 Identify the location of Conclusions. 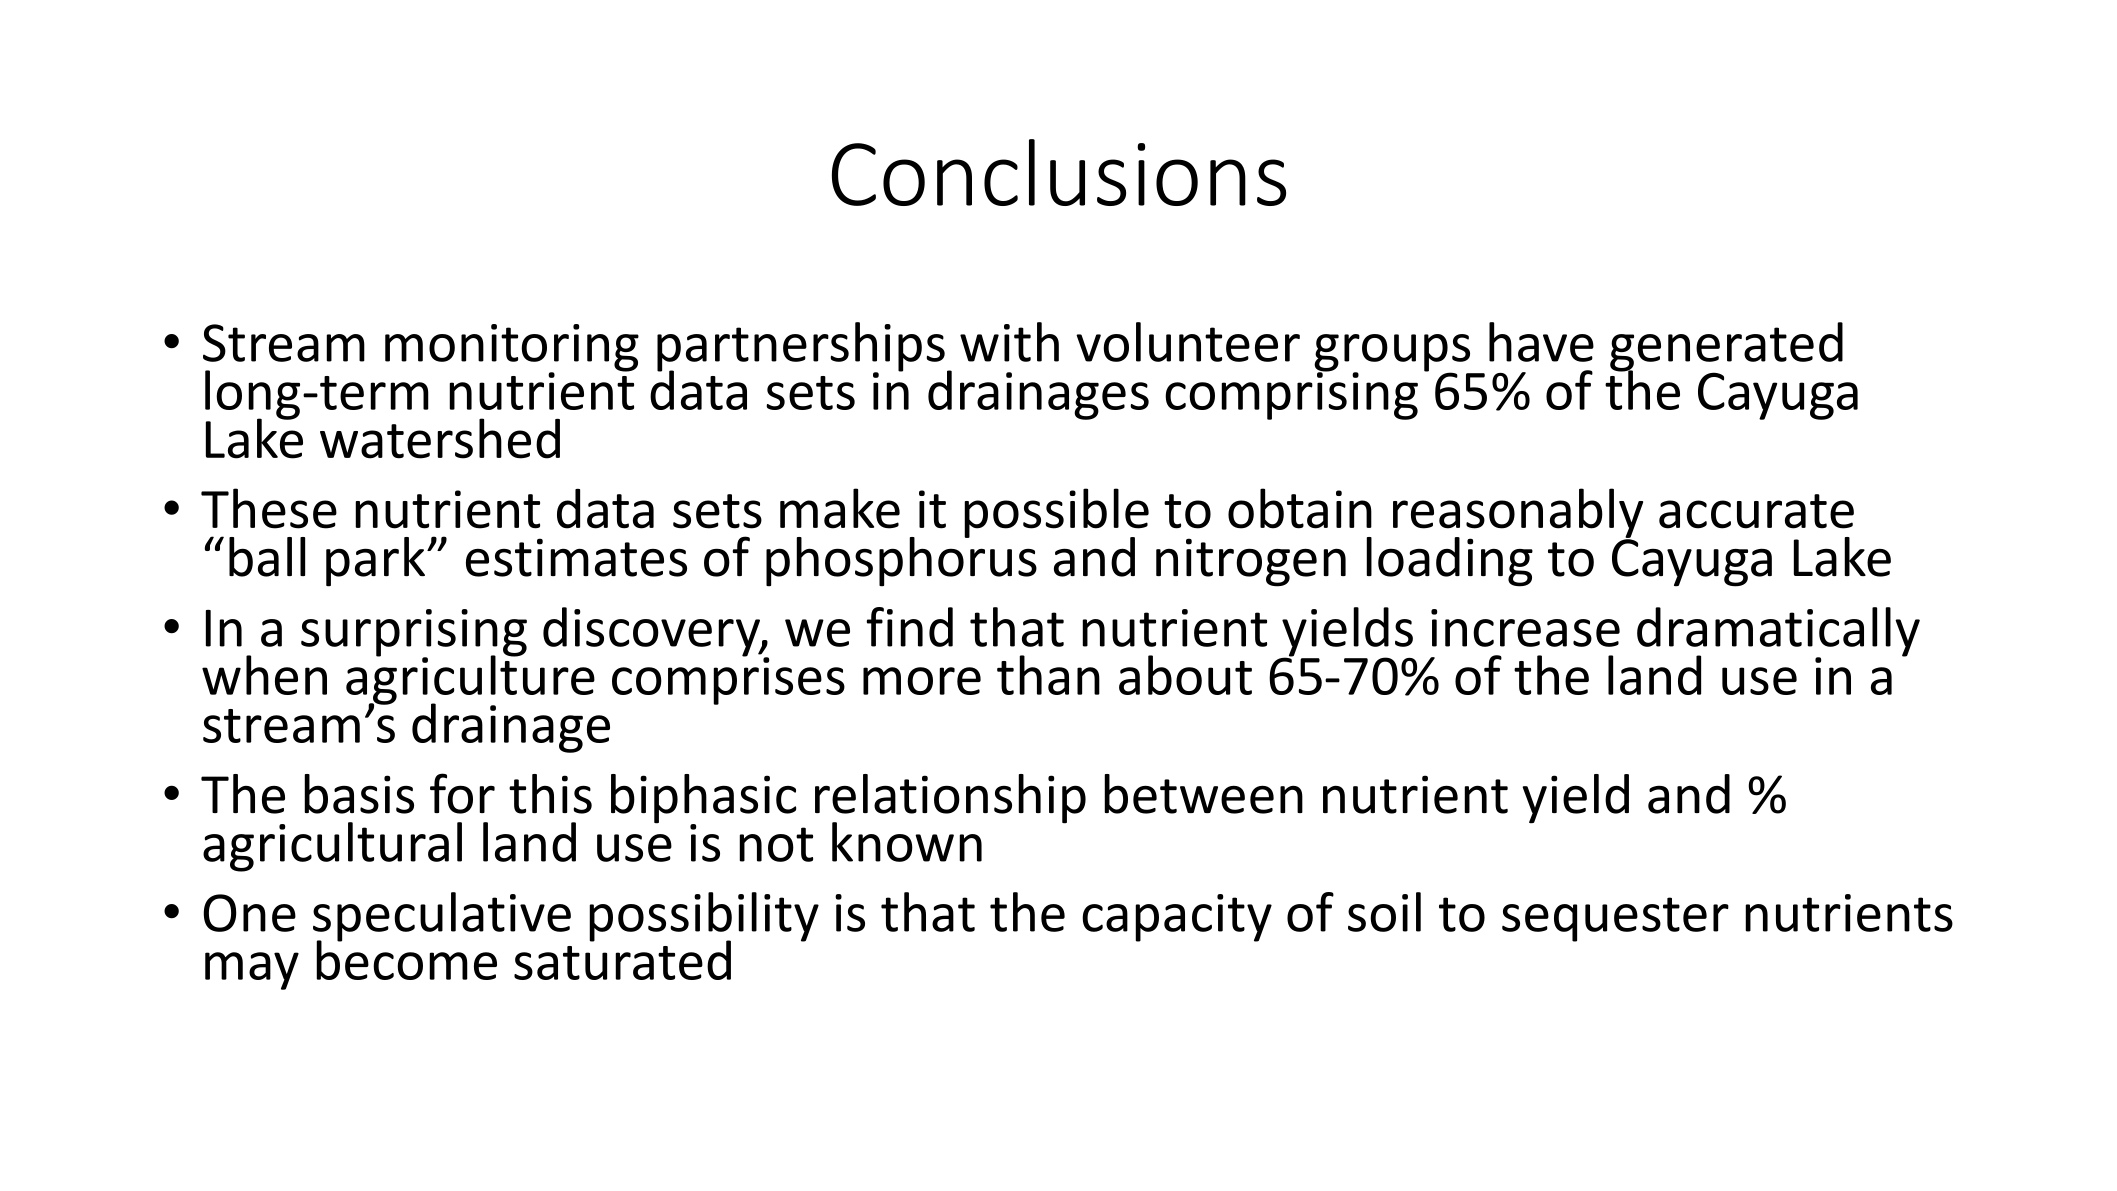
(1059, 172).
